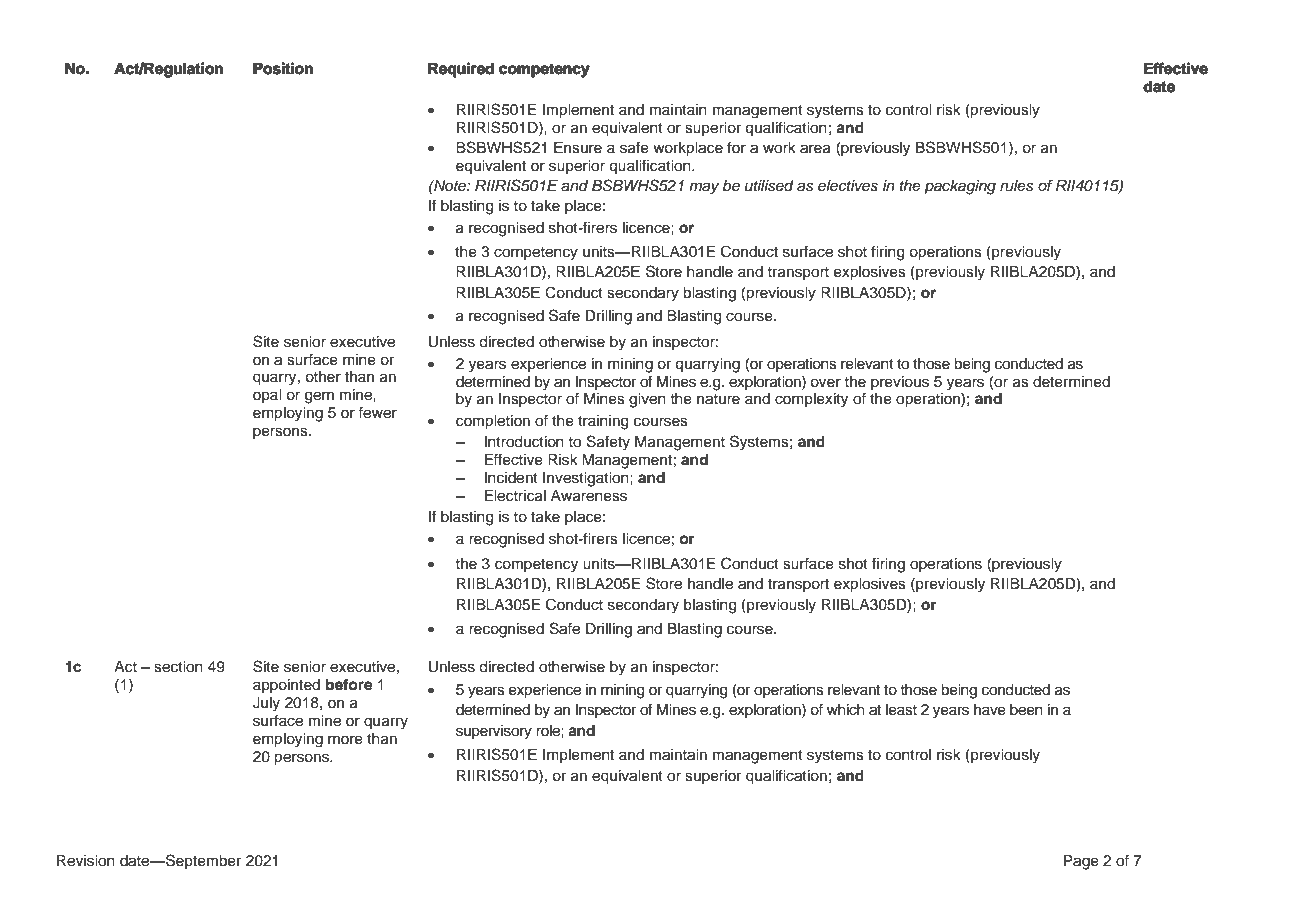 The image size is (1308, 924). Describe the element at coordinates (990, 710) in the image. I see `have` at that location.
